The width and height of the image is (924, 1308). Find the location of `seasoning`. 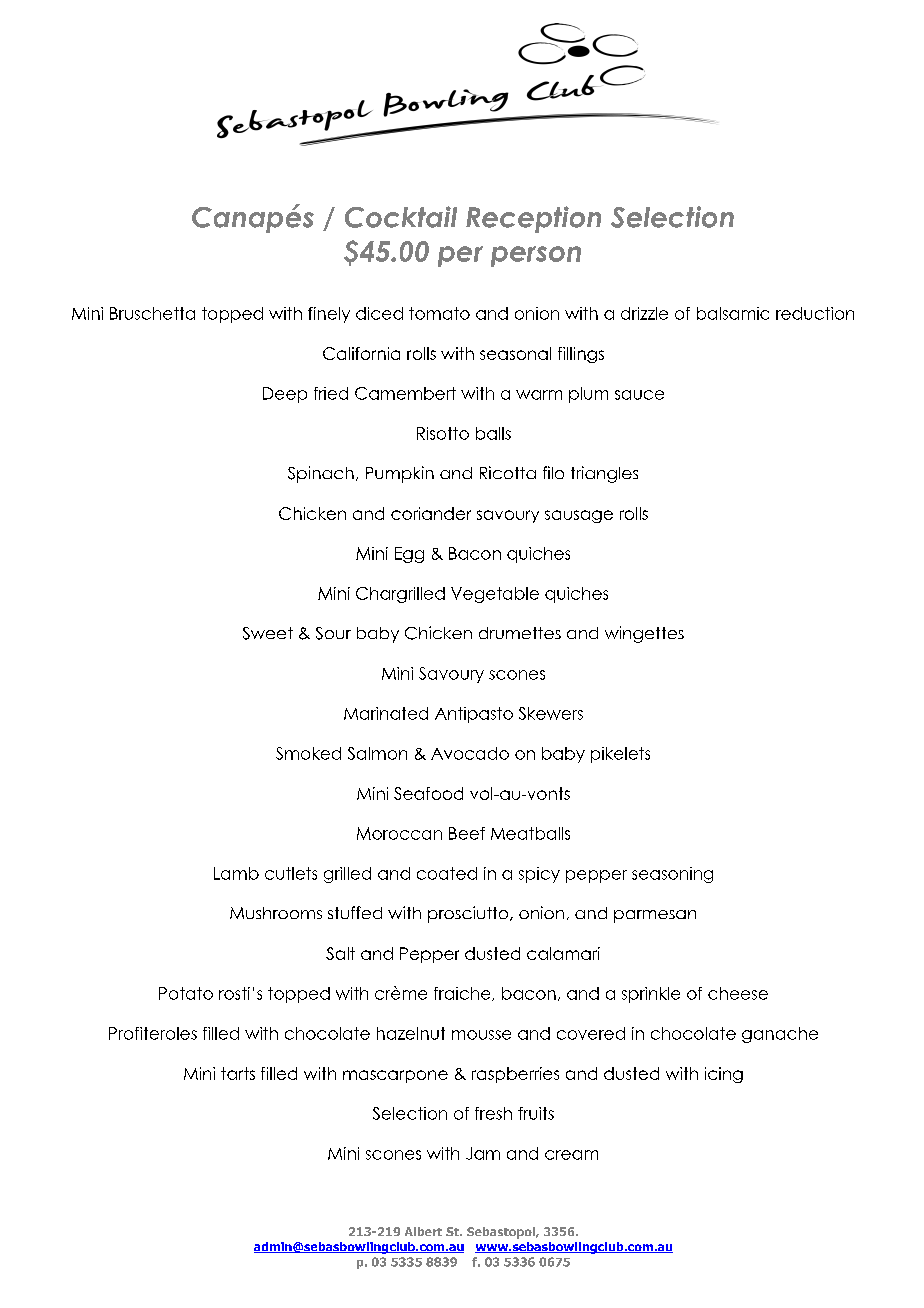

seasoning is located at coordinates (672, 875).
